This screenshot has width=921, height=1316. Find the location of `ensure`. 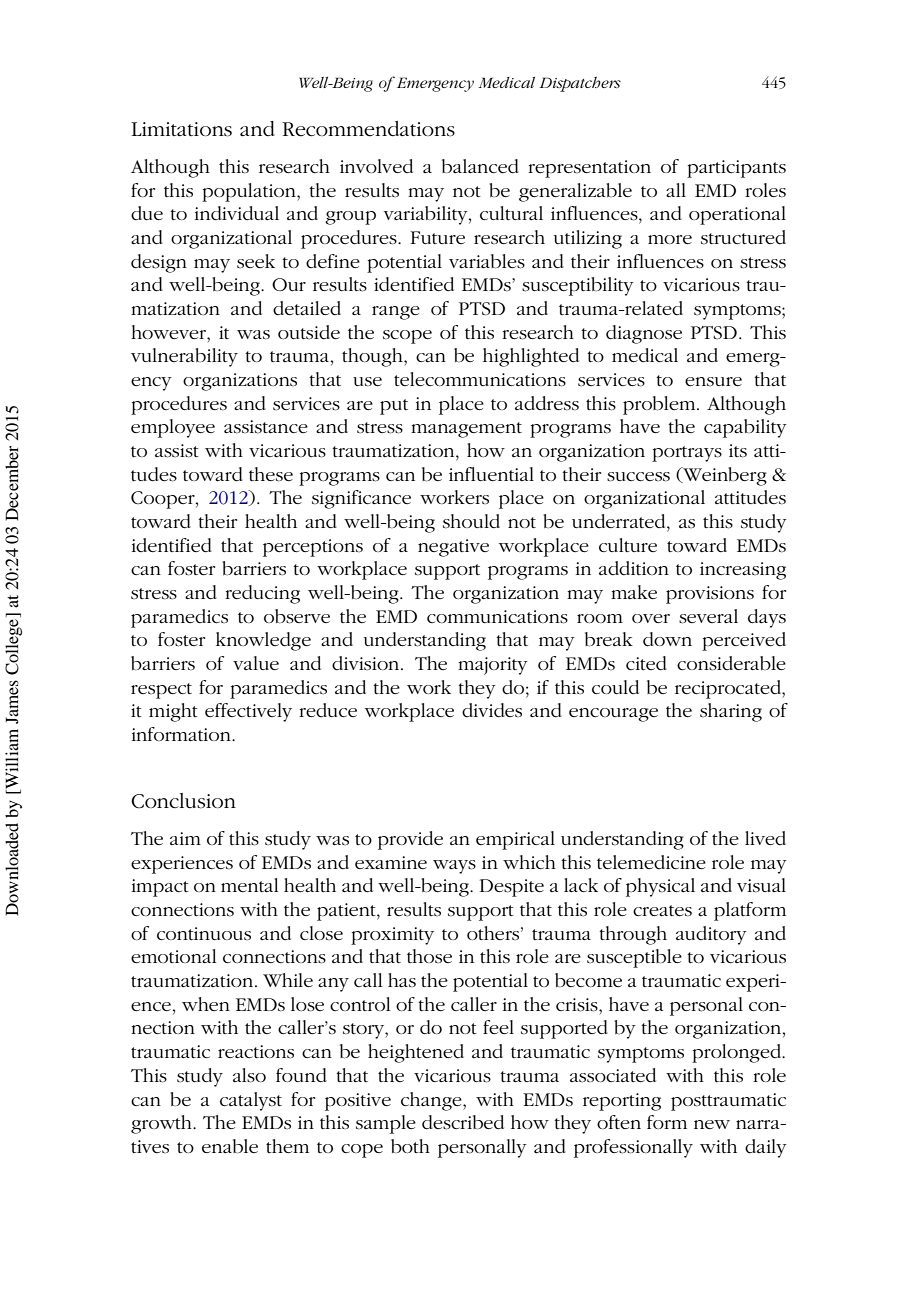

ensure is located at coordinates (713, 382).
